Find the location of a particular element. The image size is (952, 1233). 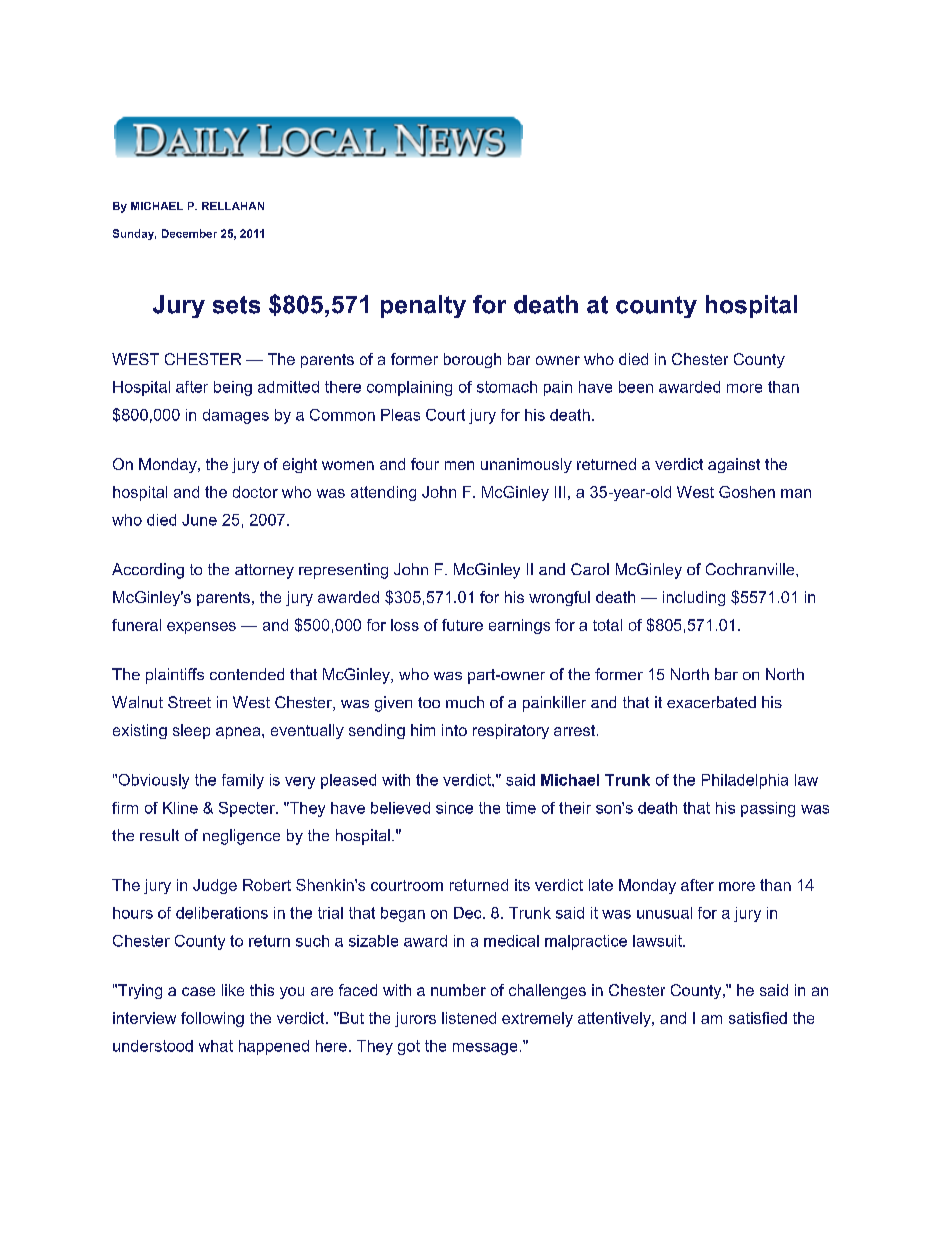

sleep is located at coordinates (191, 731).
